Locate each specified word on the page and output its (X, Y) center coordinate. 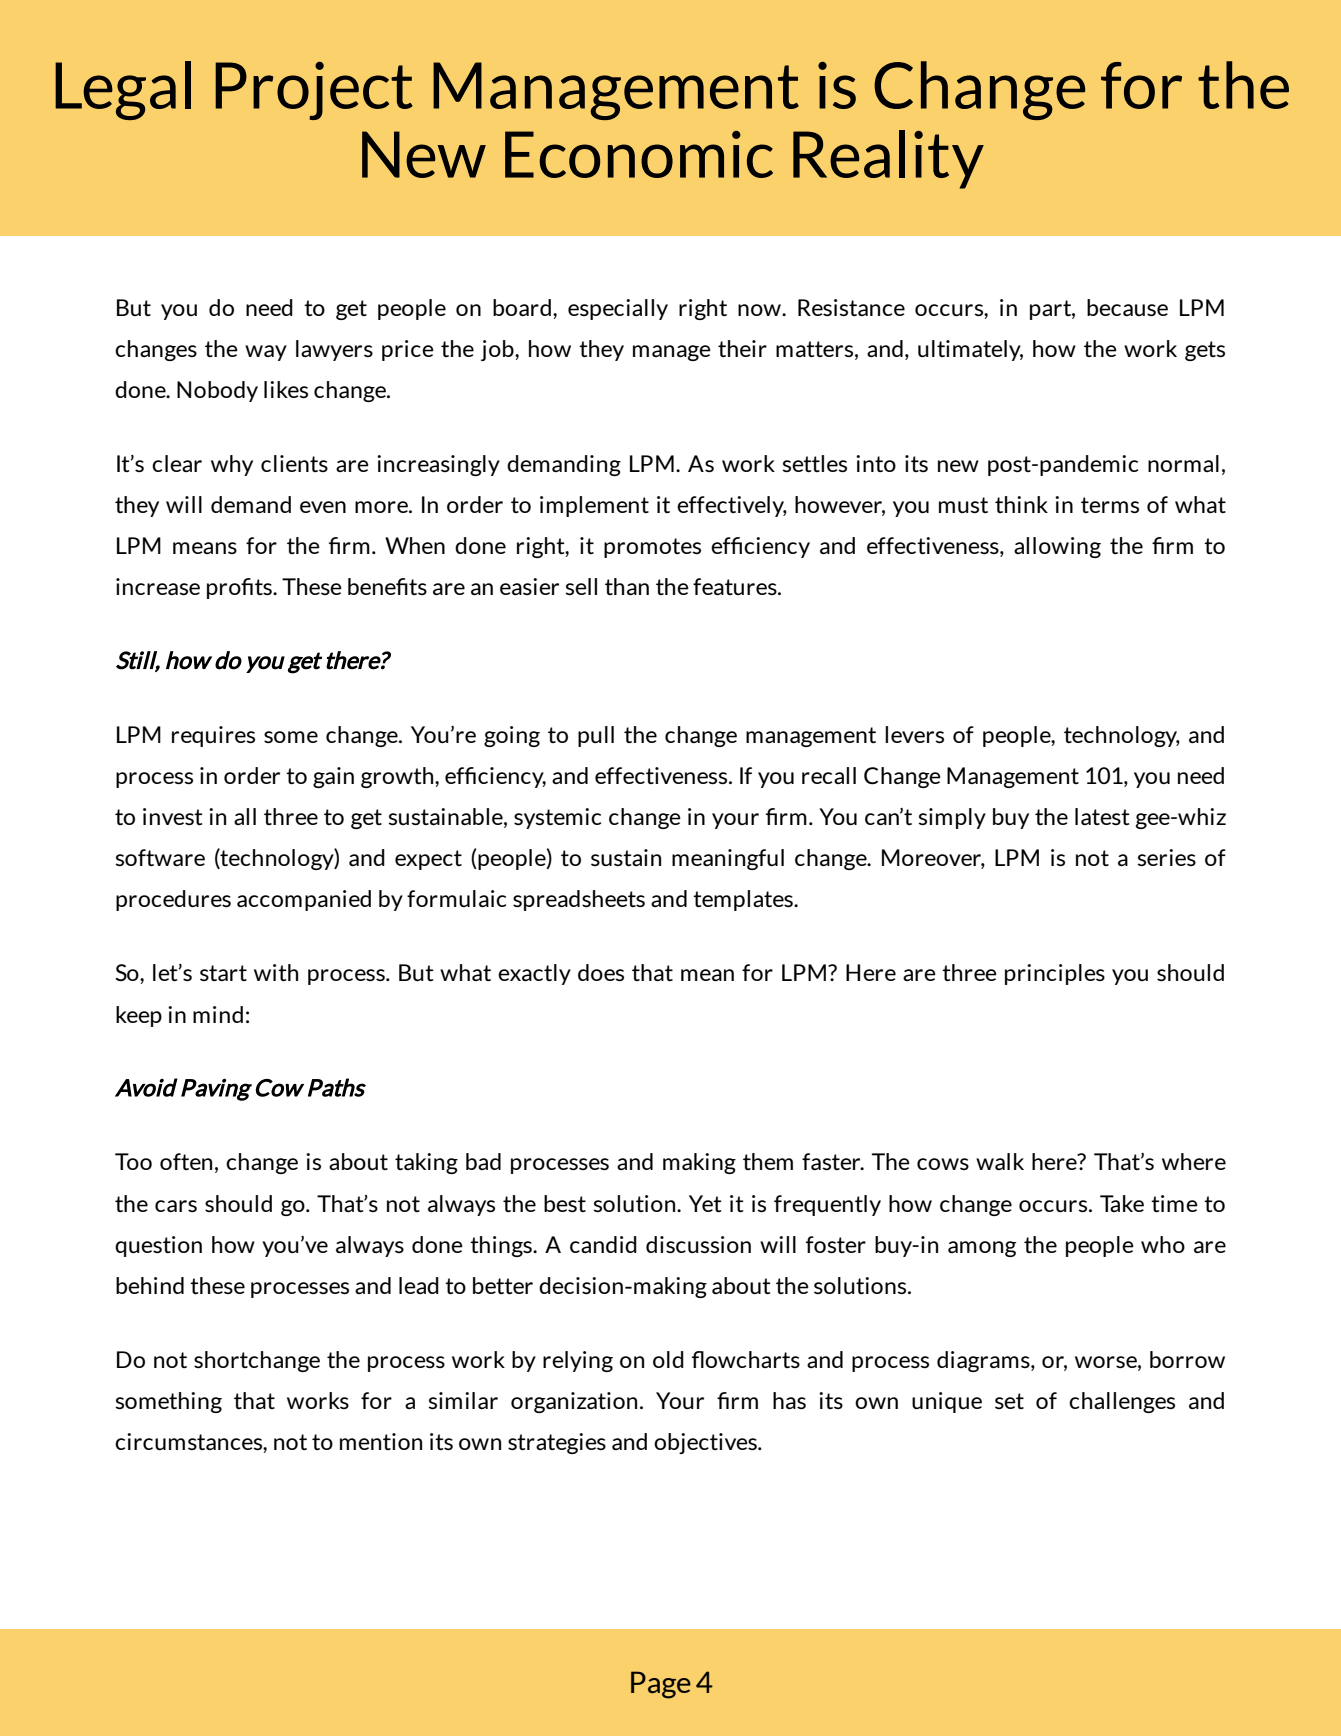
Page (661, 1685)
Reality (888, 159)
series (1166, 857)
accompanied (304, 900)
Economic (639, 154)
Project (314, 90)
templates (744, 900)
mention (381, 1441)
